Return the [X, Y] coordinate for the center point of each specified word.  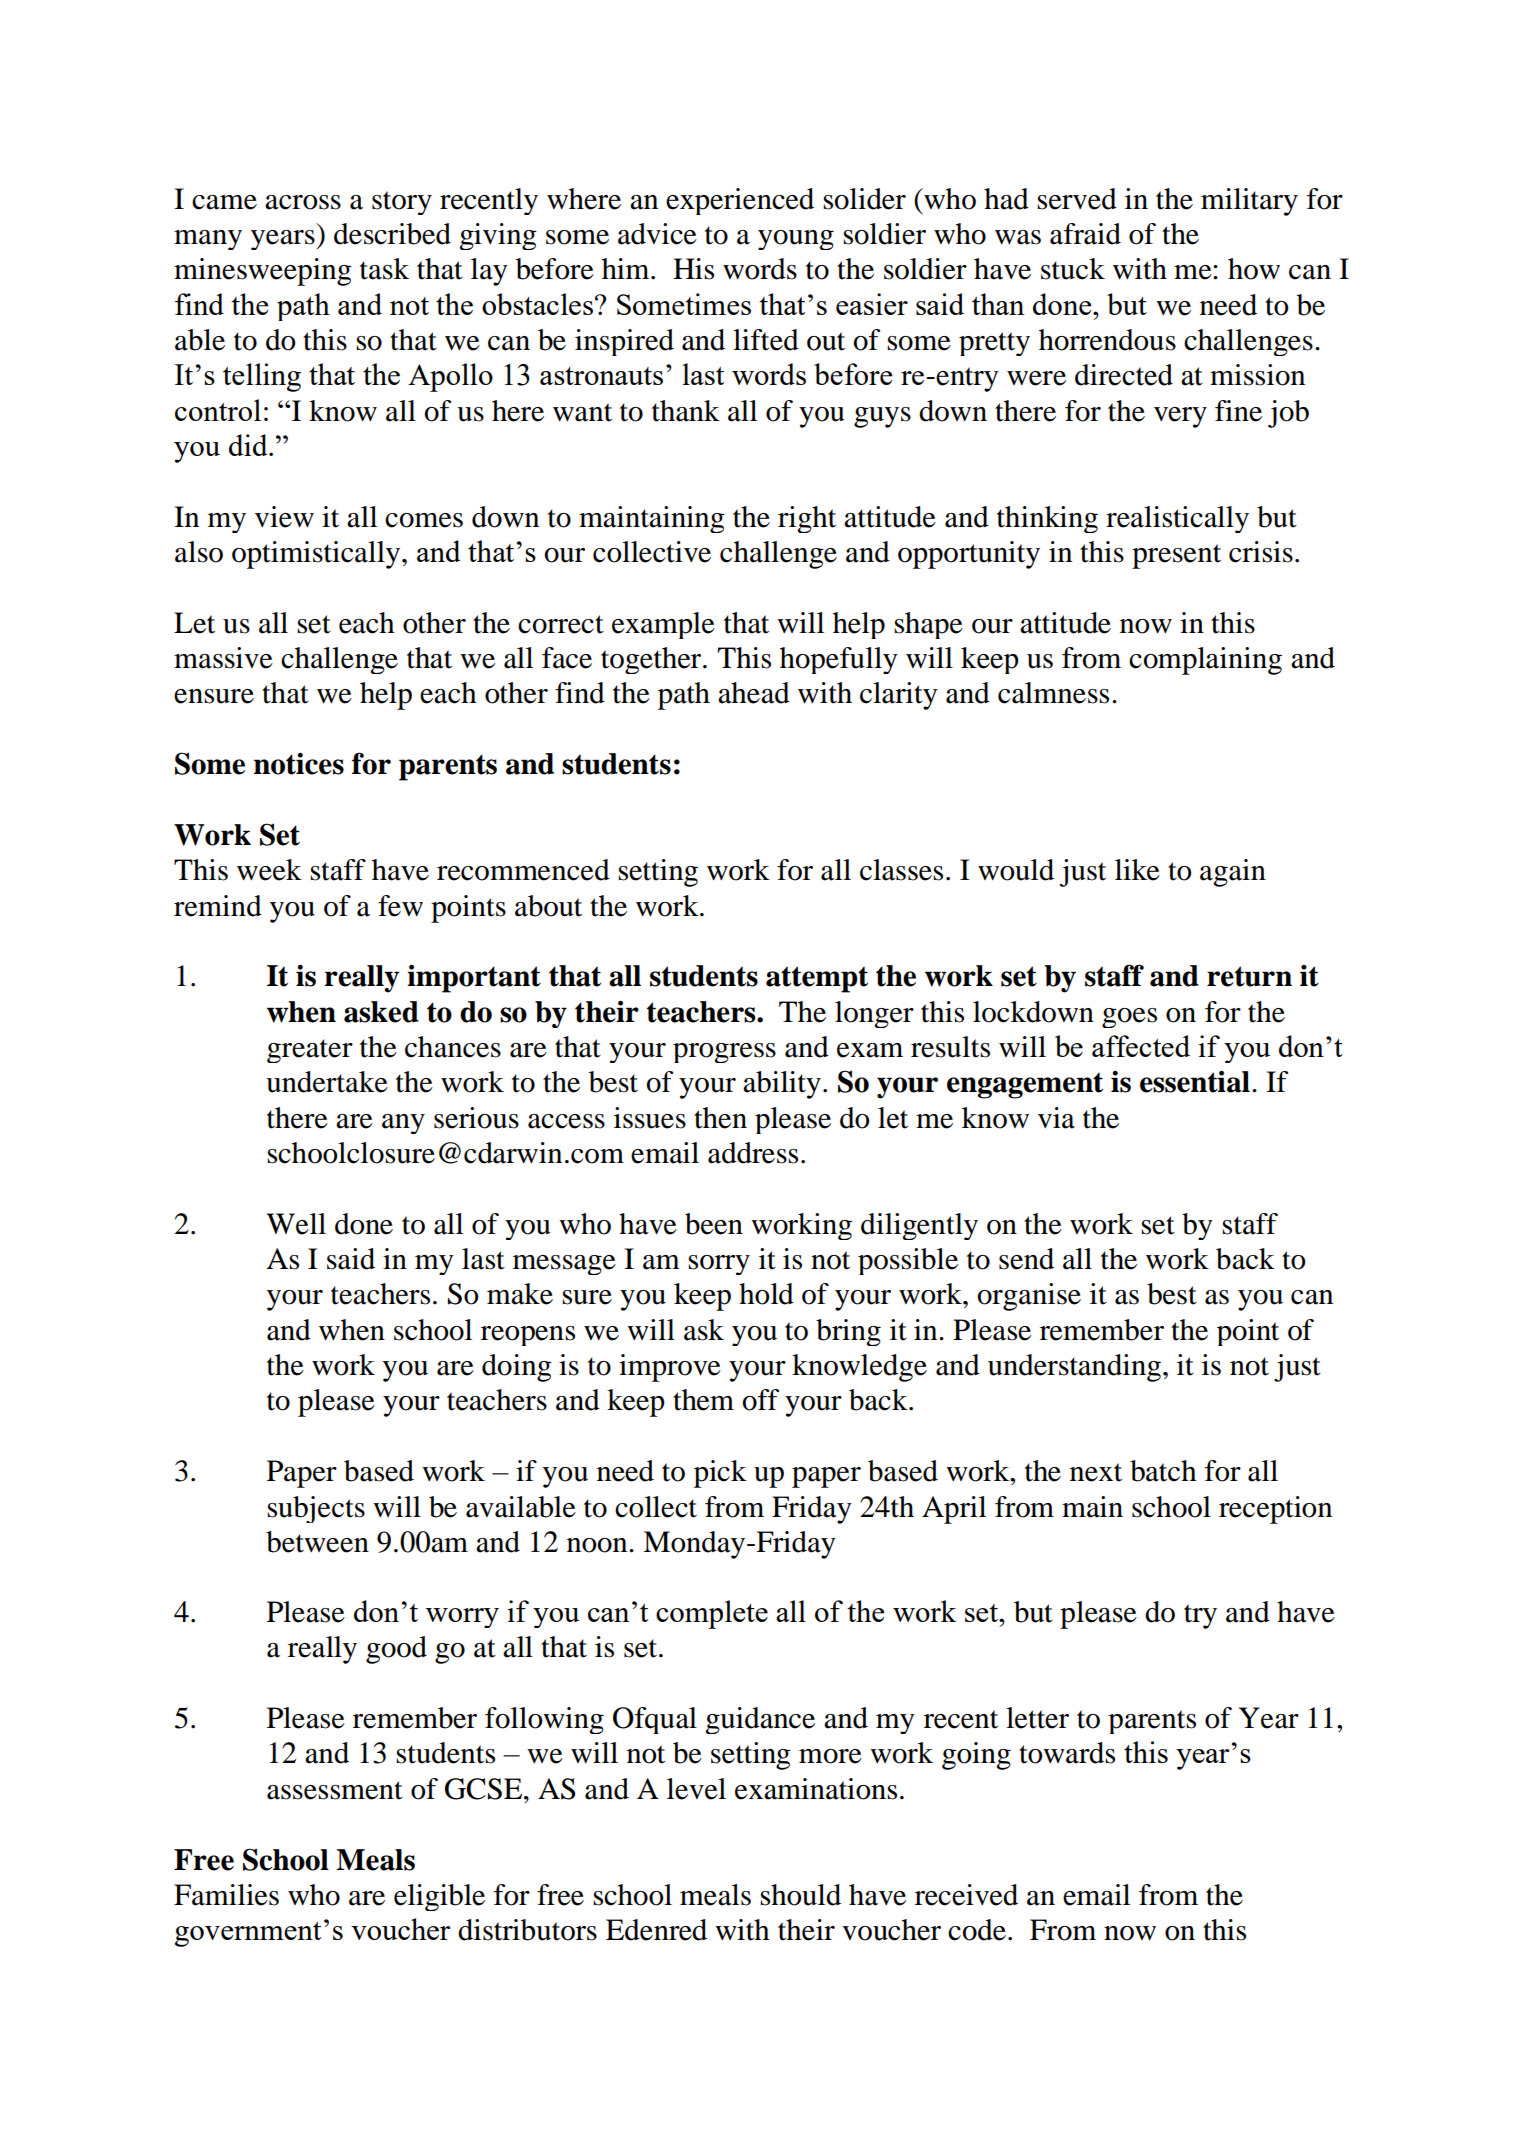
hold [766, 1294]
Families [226, 1895]
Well [296, 1224]
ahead [754, 693]
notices [299, 764]
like [1137, 870]
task [384, 269]
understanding [1074, 1368]
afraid [1085, 234]
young [796, 240]
